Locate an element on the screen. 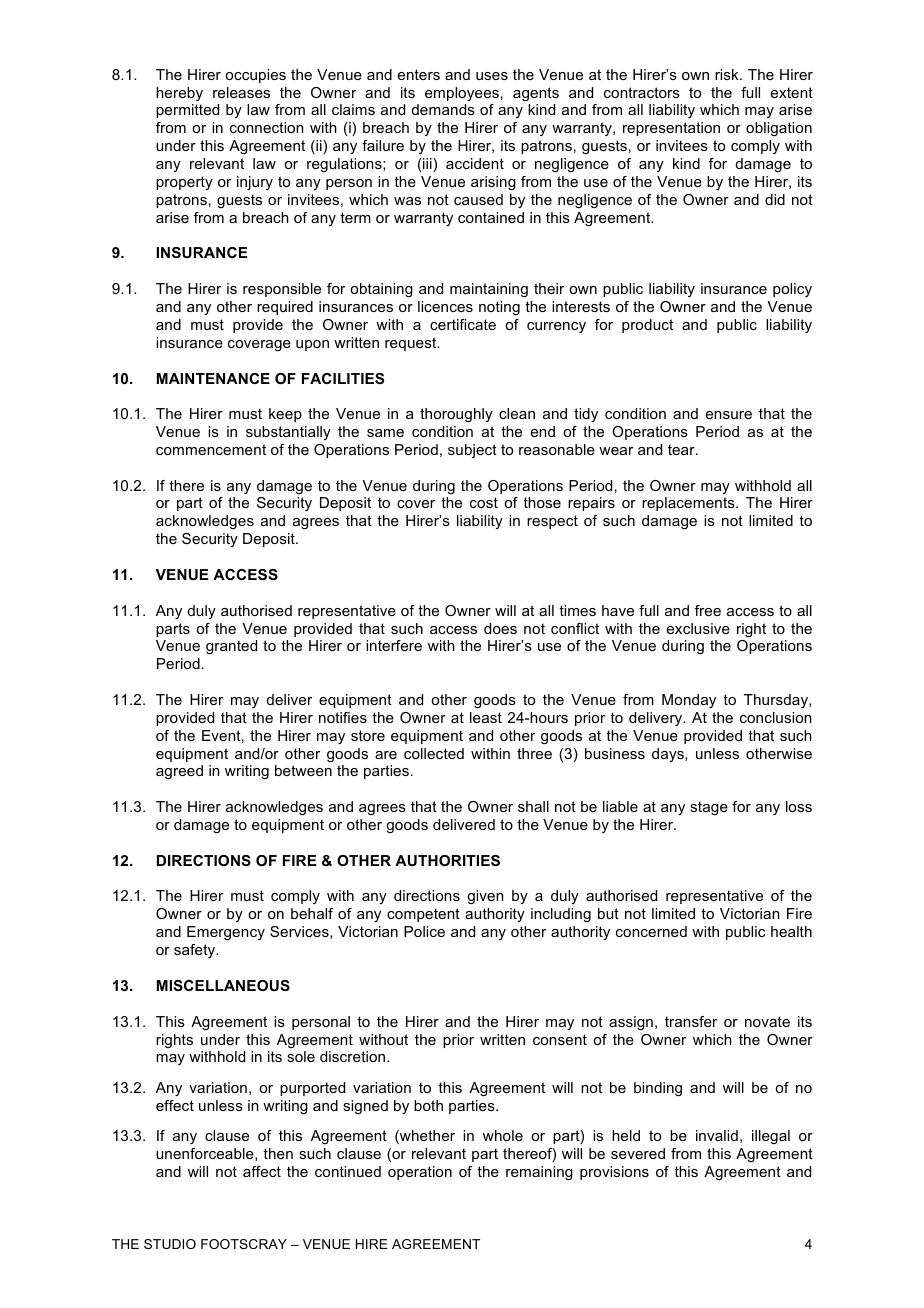  affect is located at coordinates (262, 1171).
